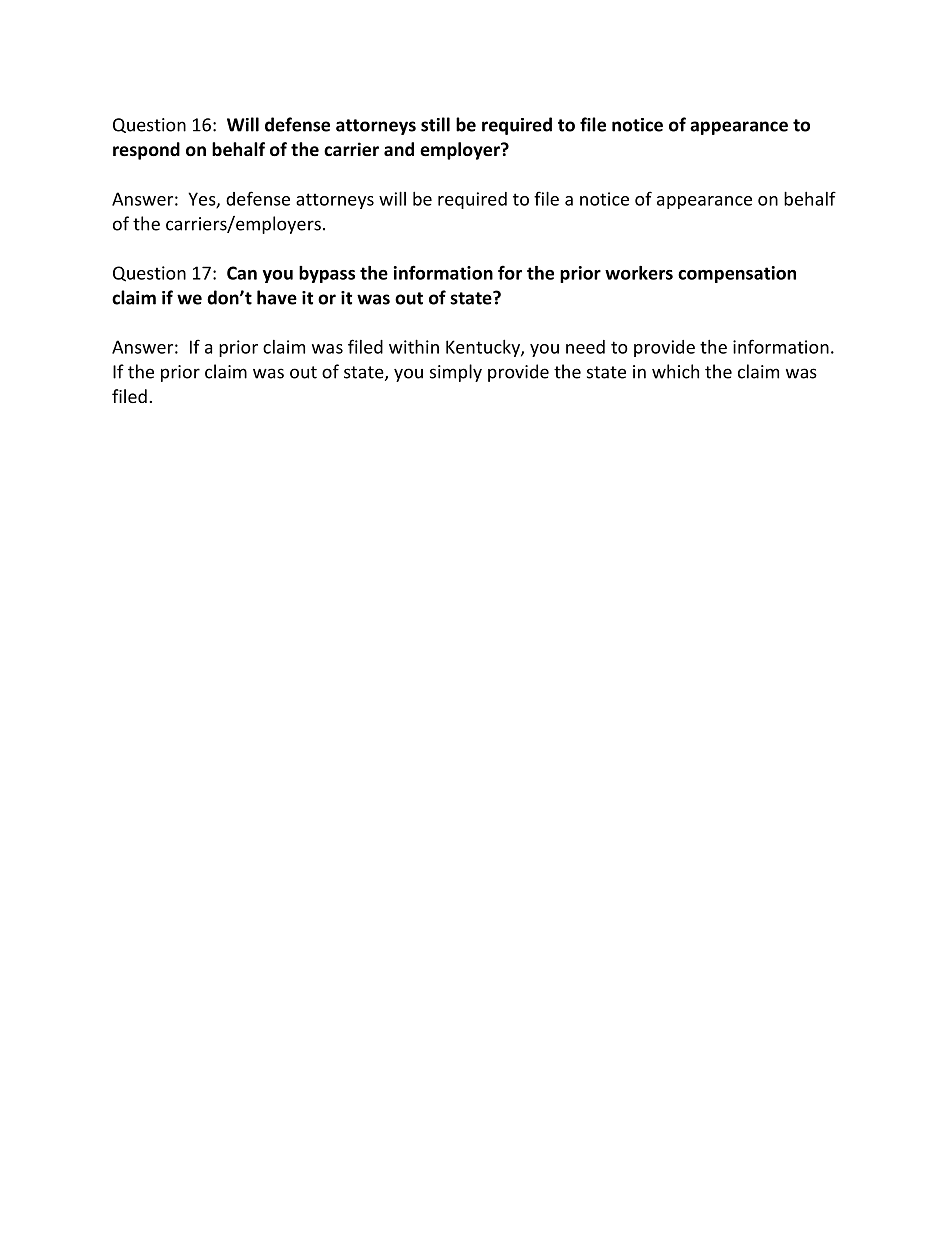 The height and width of the page is (1233, 952). Describe the element at coordinates (327, 274) in the page. I see `bypass` at that location.
